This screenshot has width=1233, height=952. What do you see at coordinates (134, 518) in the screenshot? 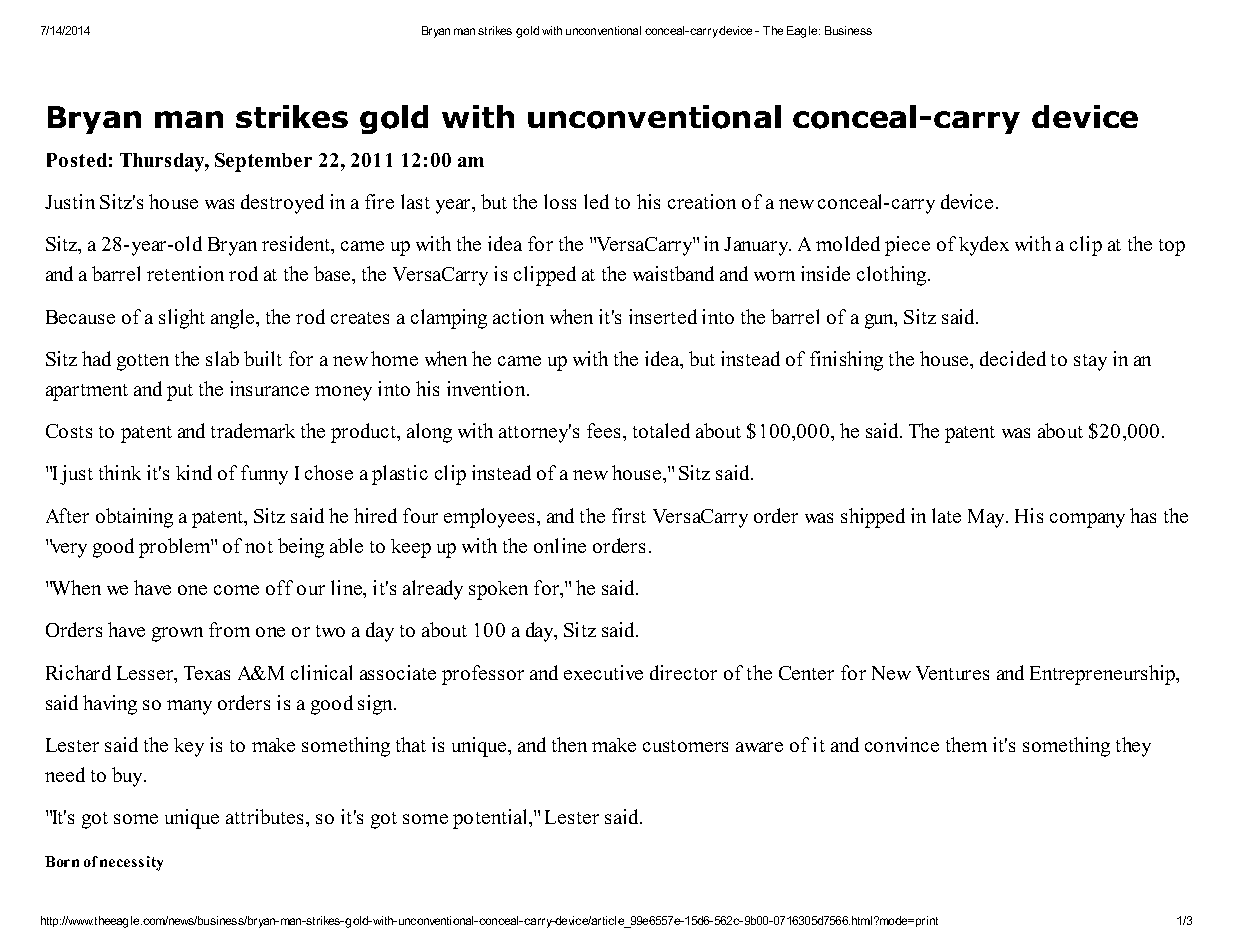
I see `obtaining` at bounding box center [134, 518].
